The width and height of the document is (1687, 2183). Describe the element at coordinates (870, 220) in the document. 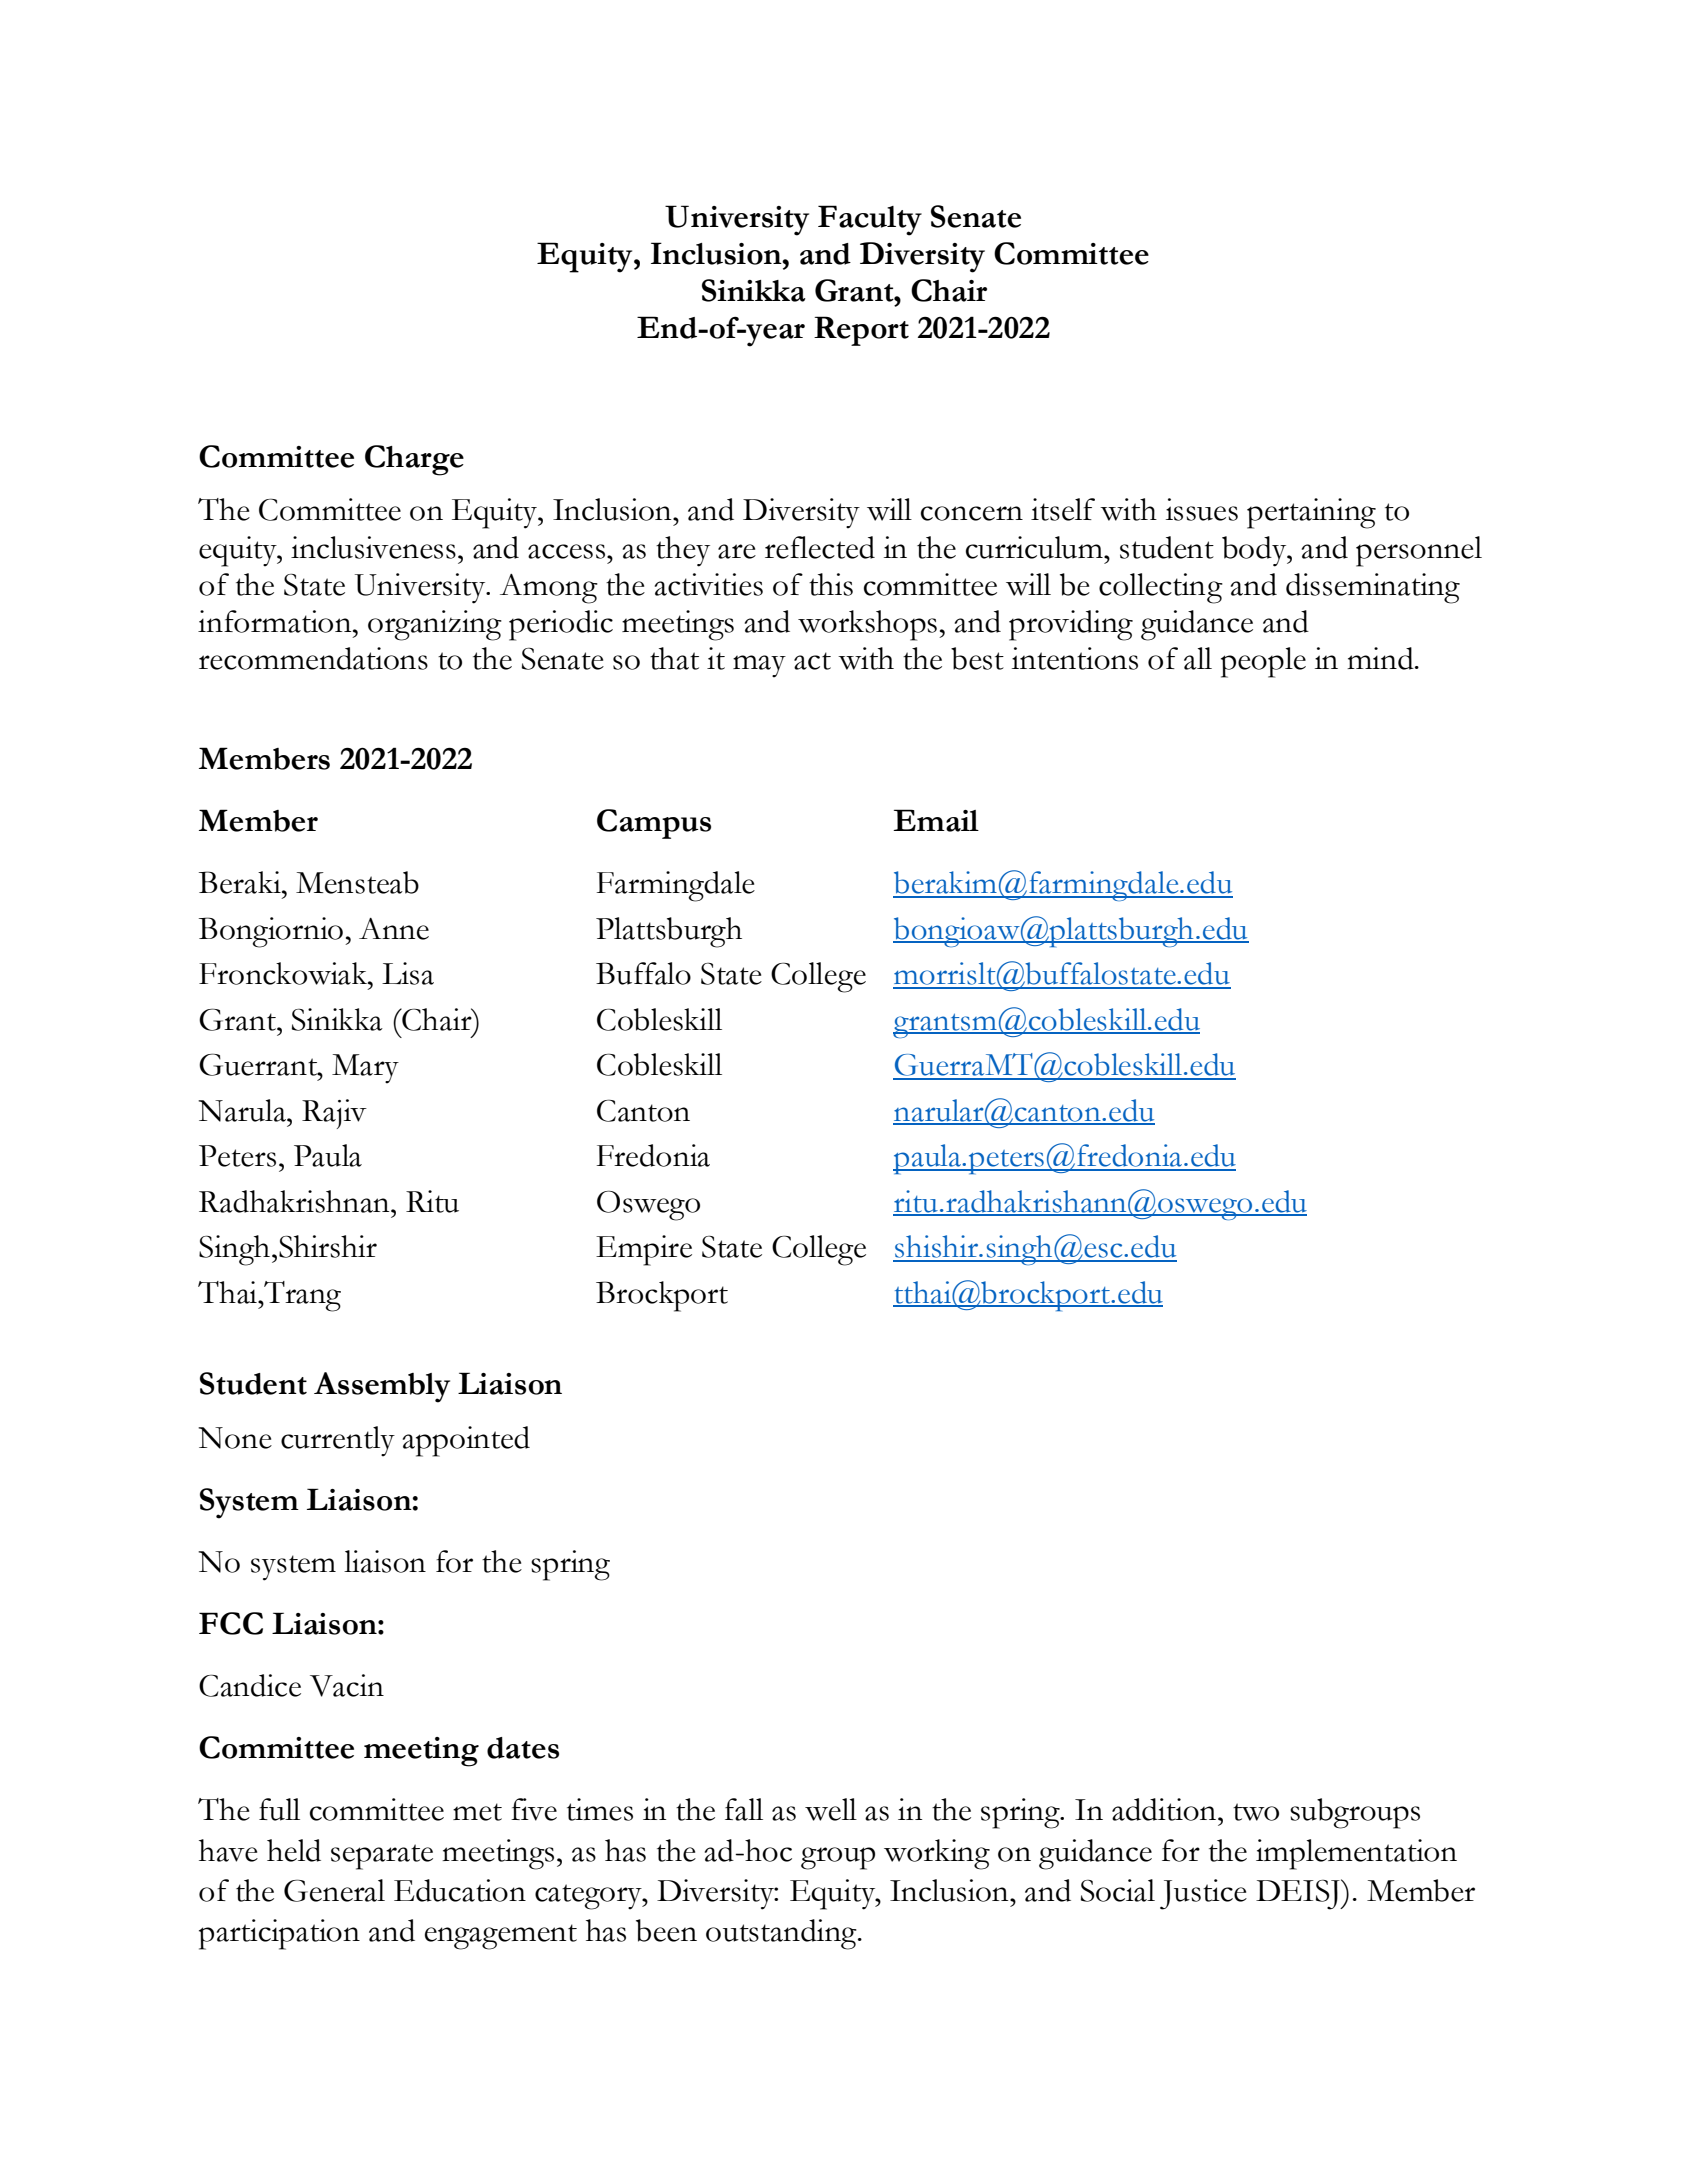

I see `Faculty` at that location.
